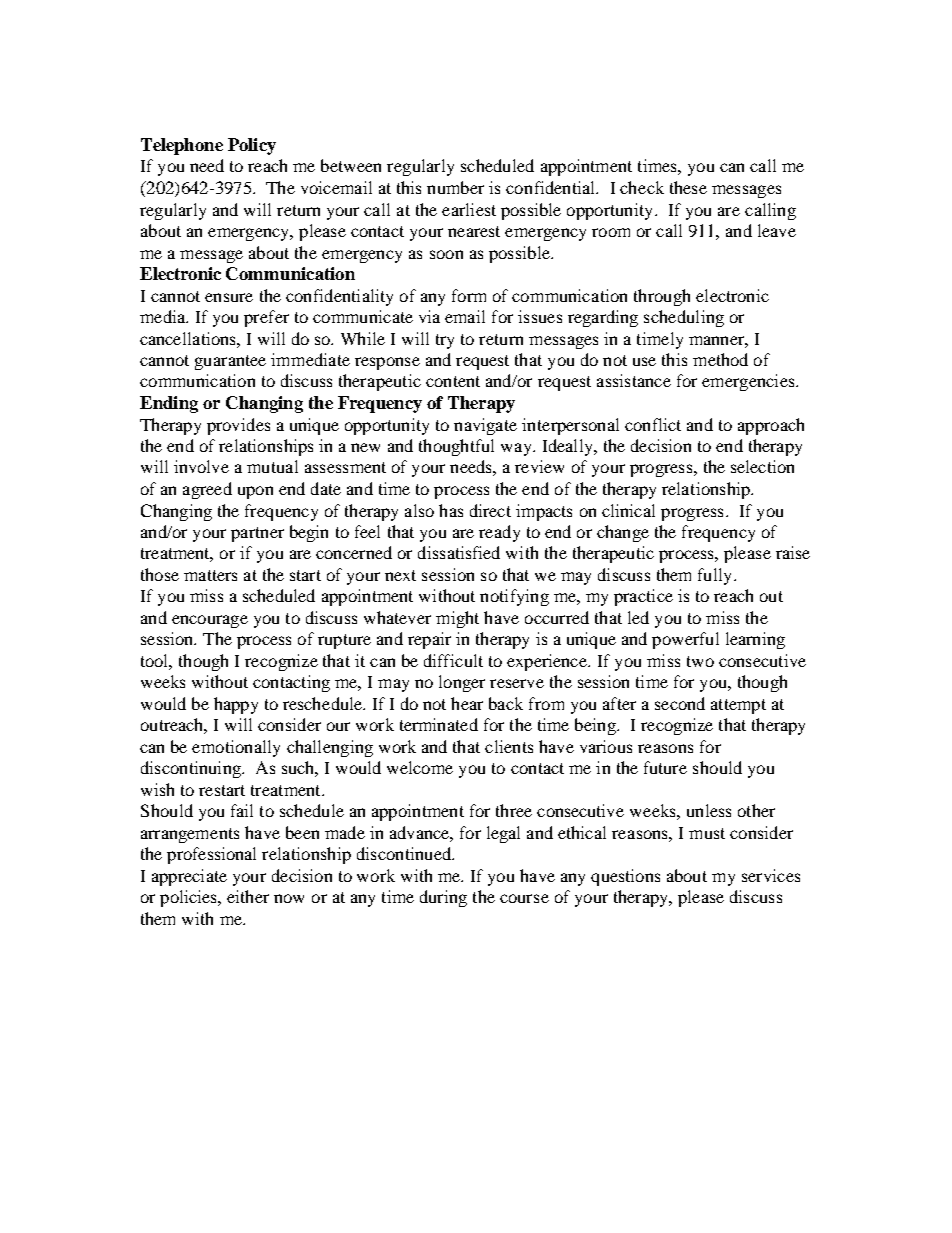  What do you see at coordinates (685, 640) in the screenshot?
I see `powerful` at bounding box center [685, 640].
